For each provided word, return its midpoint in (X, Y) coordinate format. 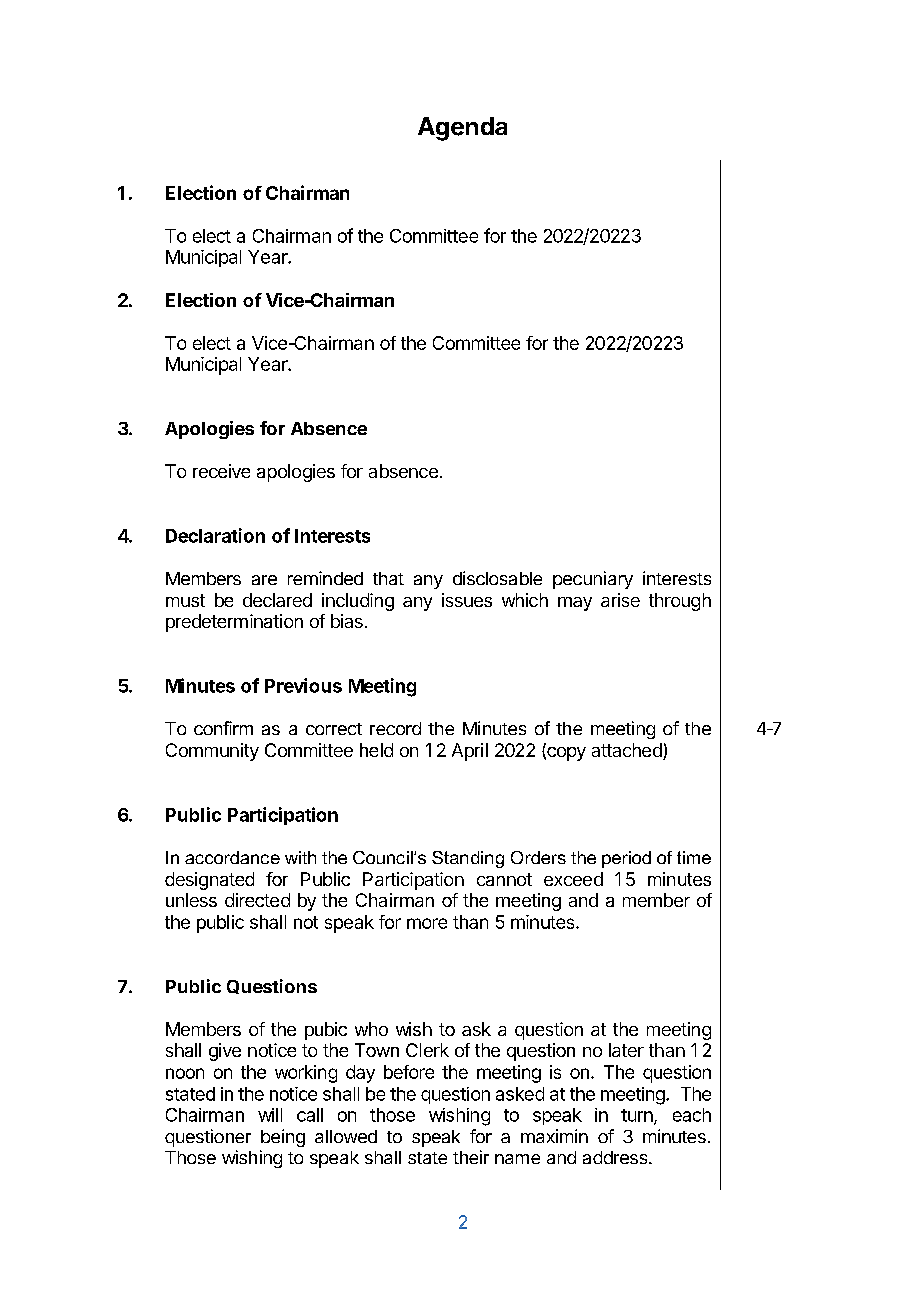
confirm (223, 728)
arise (620, 600)
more (427, 923)
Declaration (215, 535)
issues (467, 600)
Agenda (462, 129)
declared (277, 600)
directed (257, 900)
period (626, 859)
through (680, 602)
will (270, 1115)
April (470, 752)
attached (628, 751)
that (388, 578)
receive (221, 471)
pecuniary (593, 580)
